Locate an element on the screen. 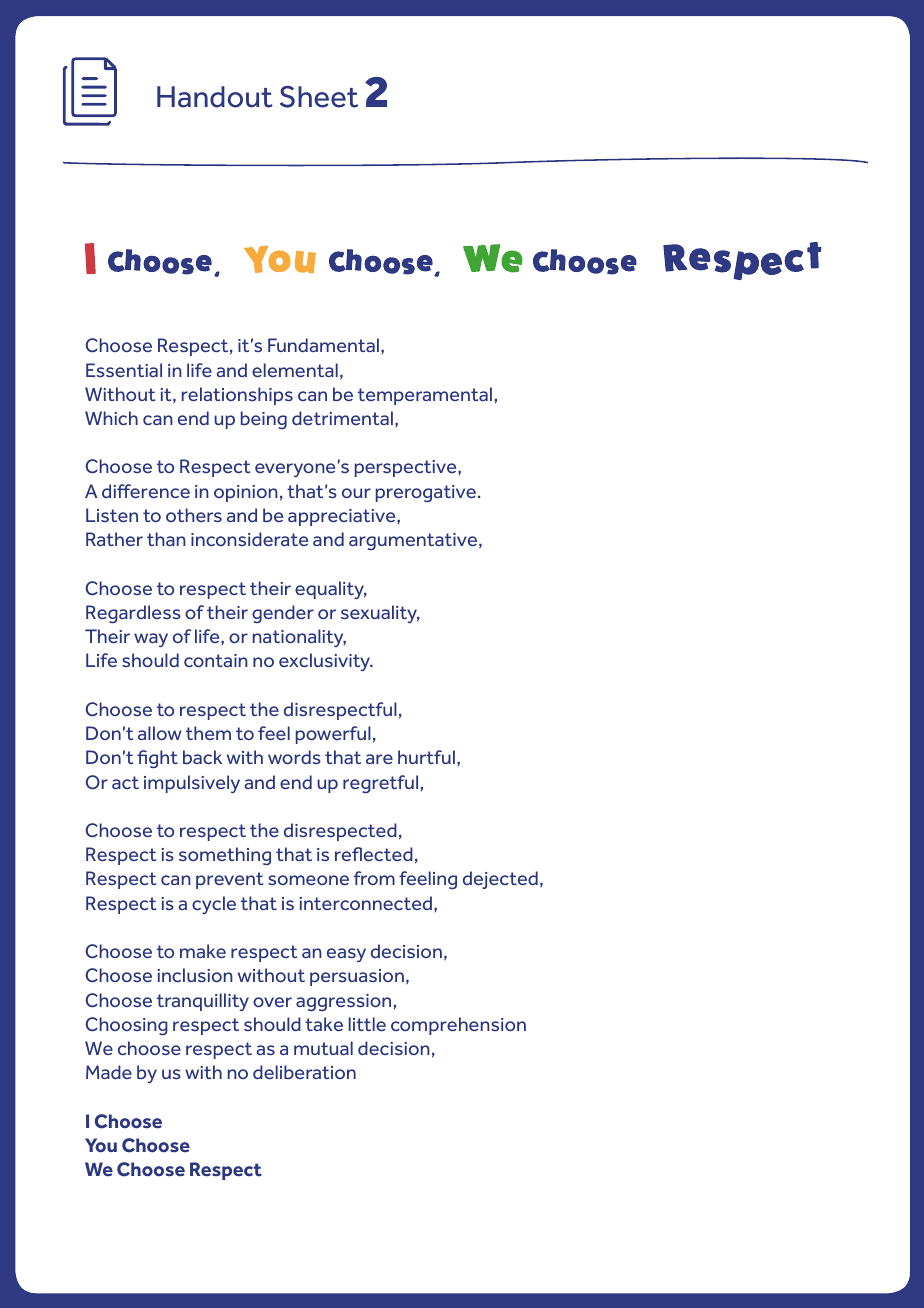 Image resolution: width=924 pixels, height=1308 pixels. temperamental is located at coordinates (425, 396).
